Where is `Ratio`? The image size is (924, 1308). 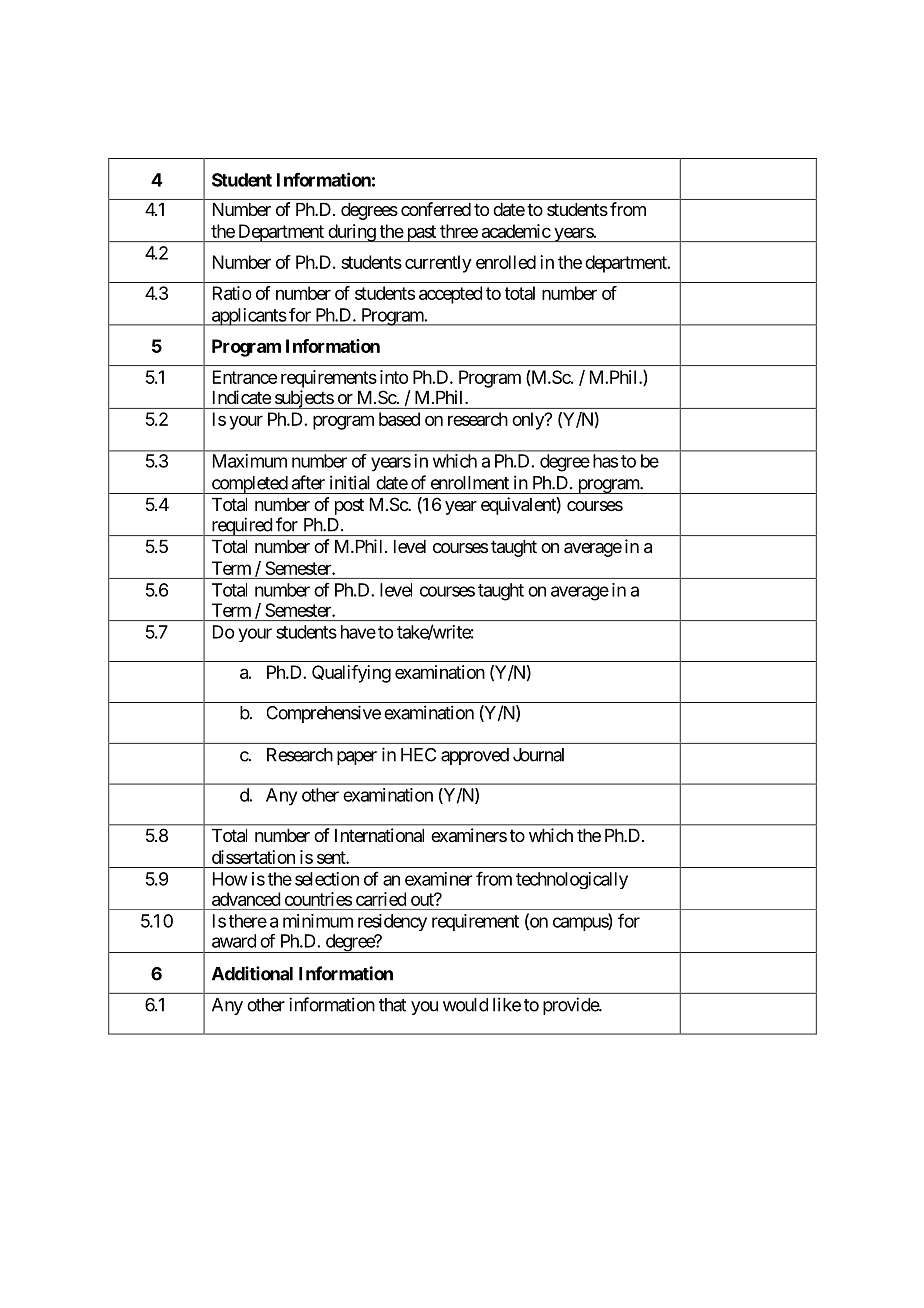
Ratio is located at coordinates (232, 293).
